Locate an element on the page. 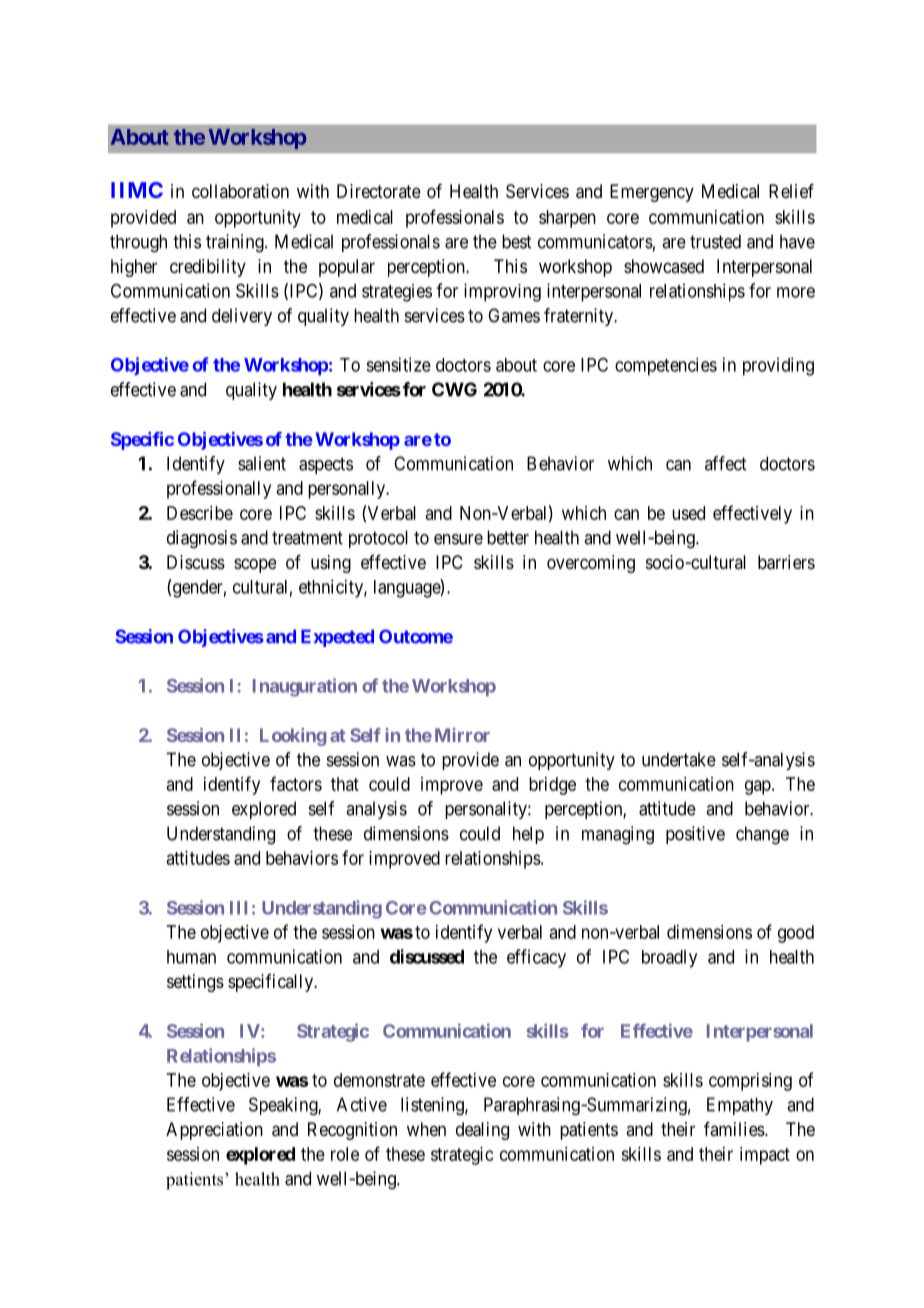 The image size is (924, 1308). human is located at coordinates (191, 957).
